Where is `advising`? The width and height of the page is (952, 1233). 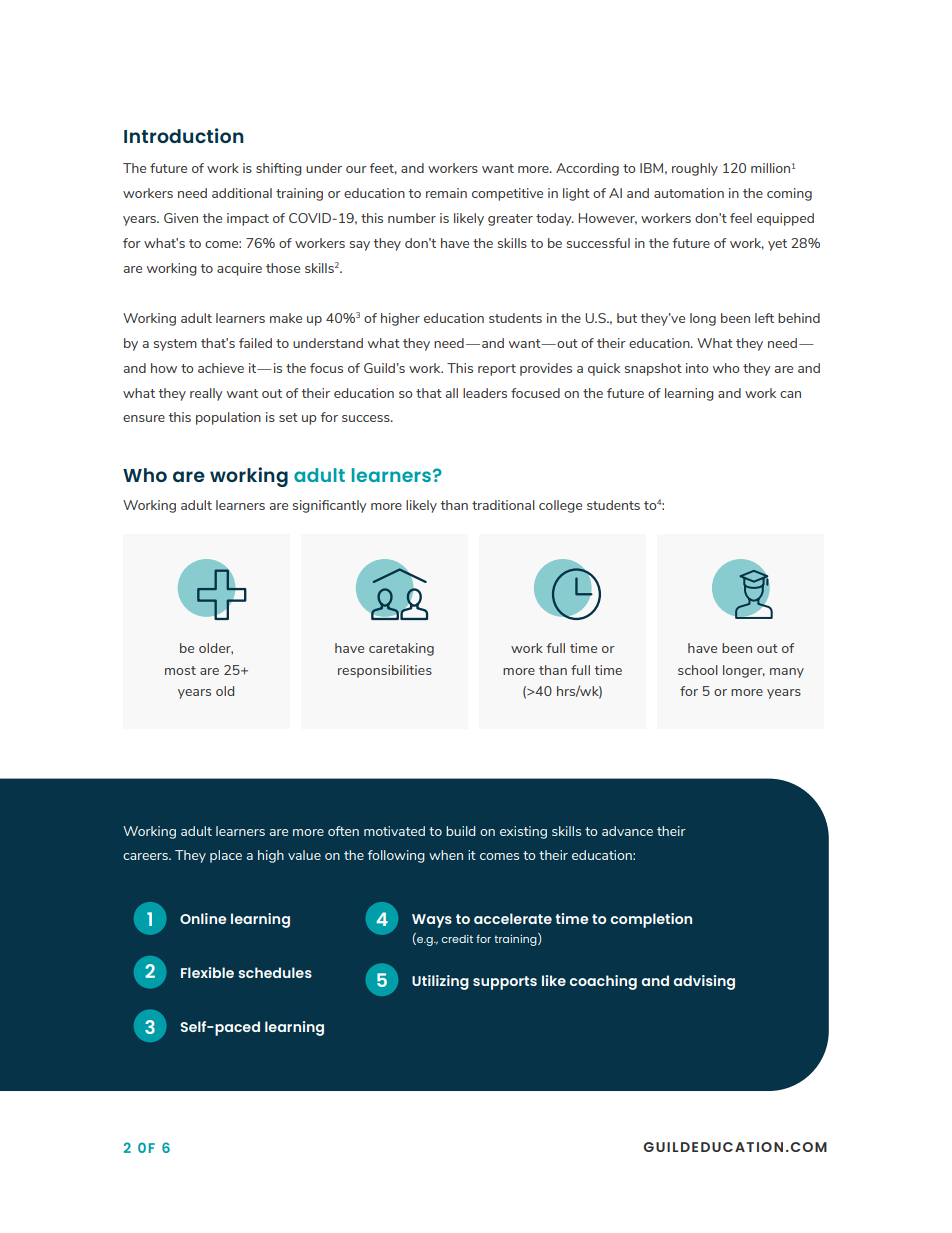 advising is located at coordinates (704, 982).
